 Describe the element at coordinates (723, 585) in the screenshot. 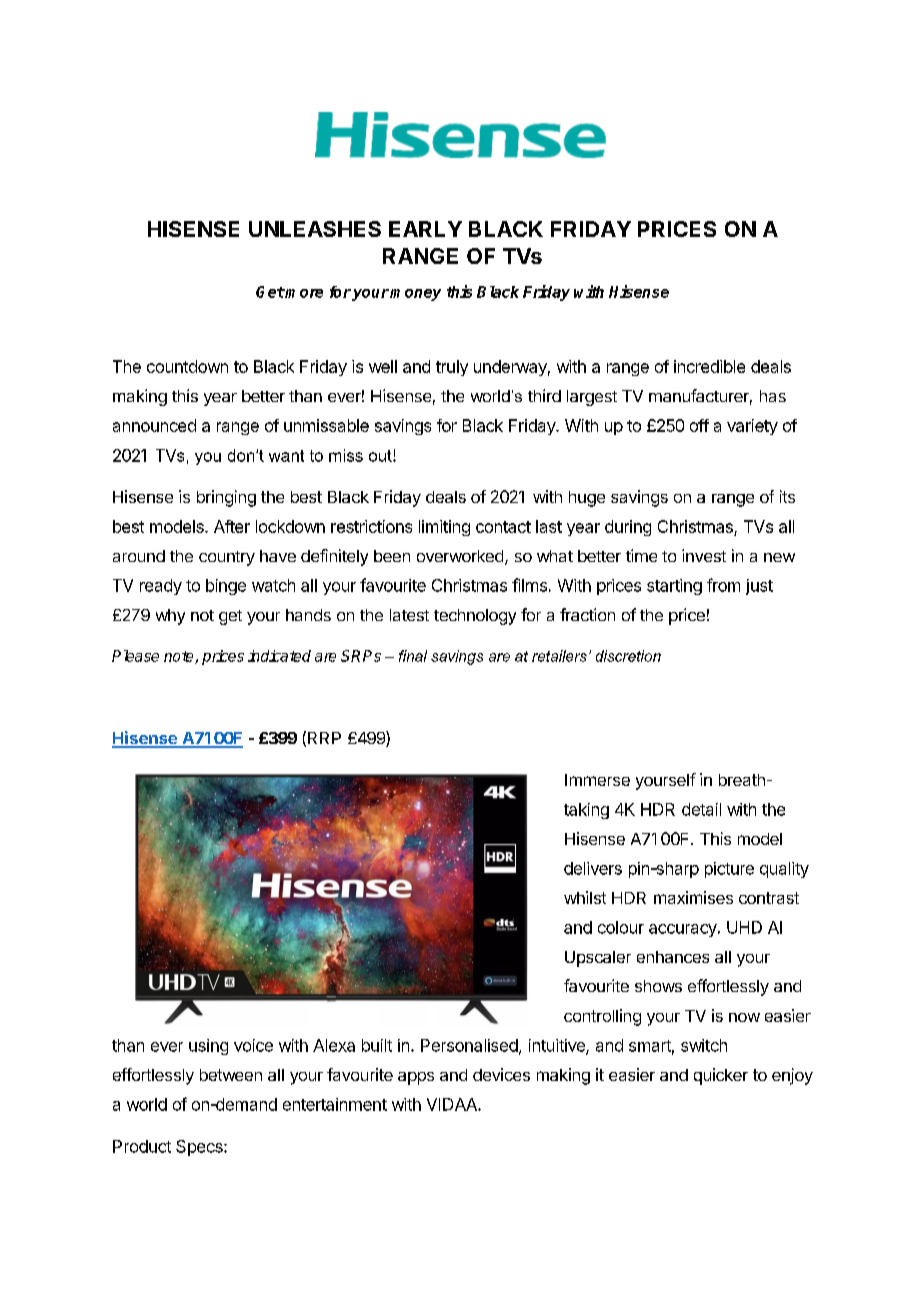

I see `from` at that location.
